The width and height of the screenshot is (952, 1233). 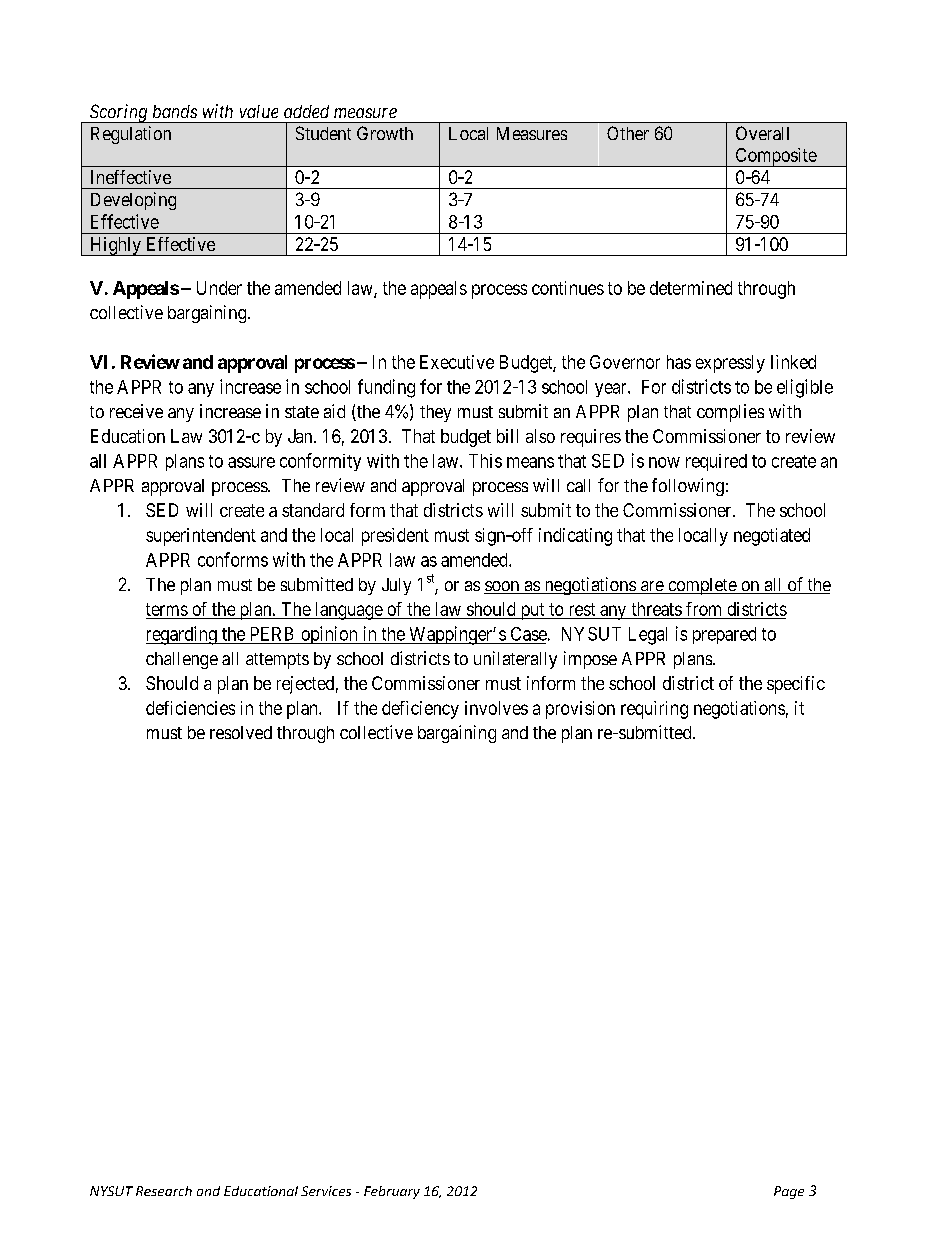 What do you see at coordinates (392, 1192) in the screenshot?
I see `February` at bounding box center [392, 1192].
